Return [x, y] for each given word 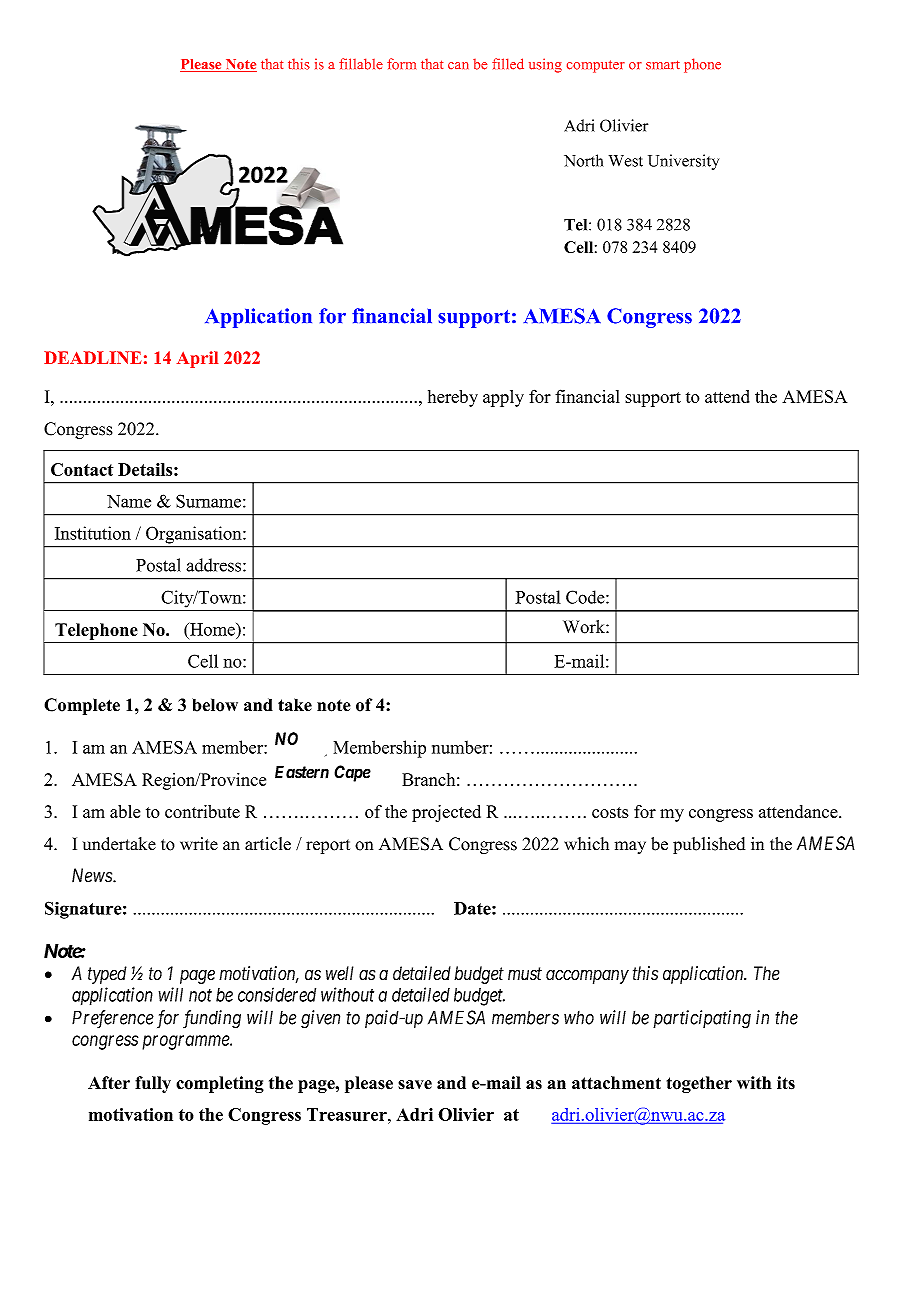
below [215, 705]
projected [446, 813]
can [458, 66]
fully [153, 1084]
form [401, 64]
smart [663, 65]
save [415, 1084]
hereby [453, 398]
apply [503, 398]
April [197, 359]
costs [610, 812]
